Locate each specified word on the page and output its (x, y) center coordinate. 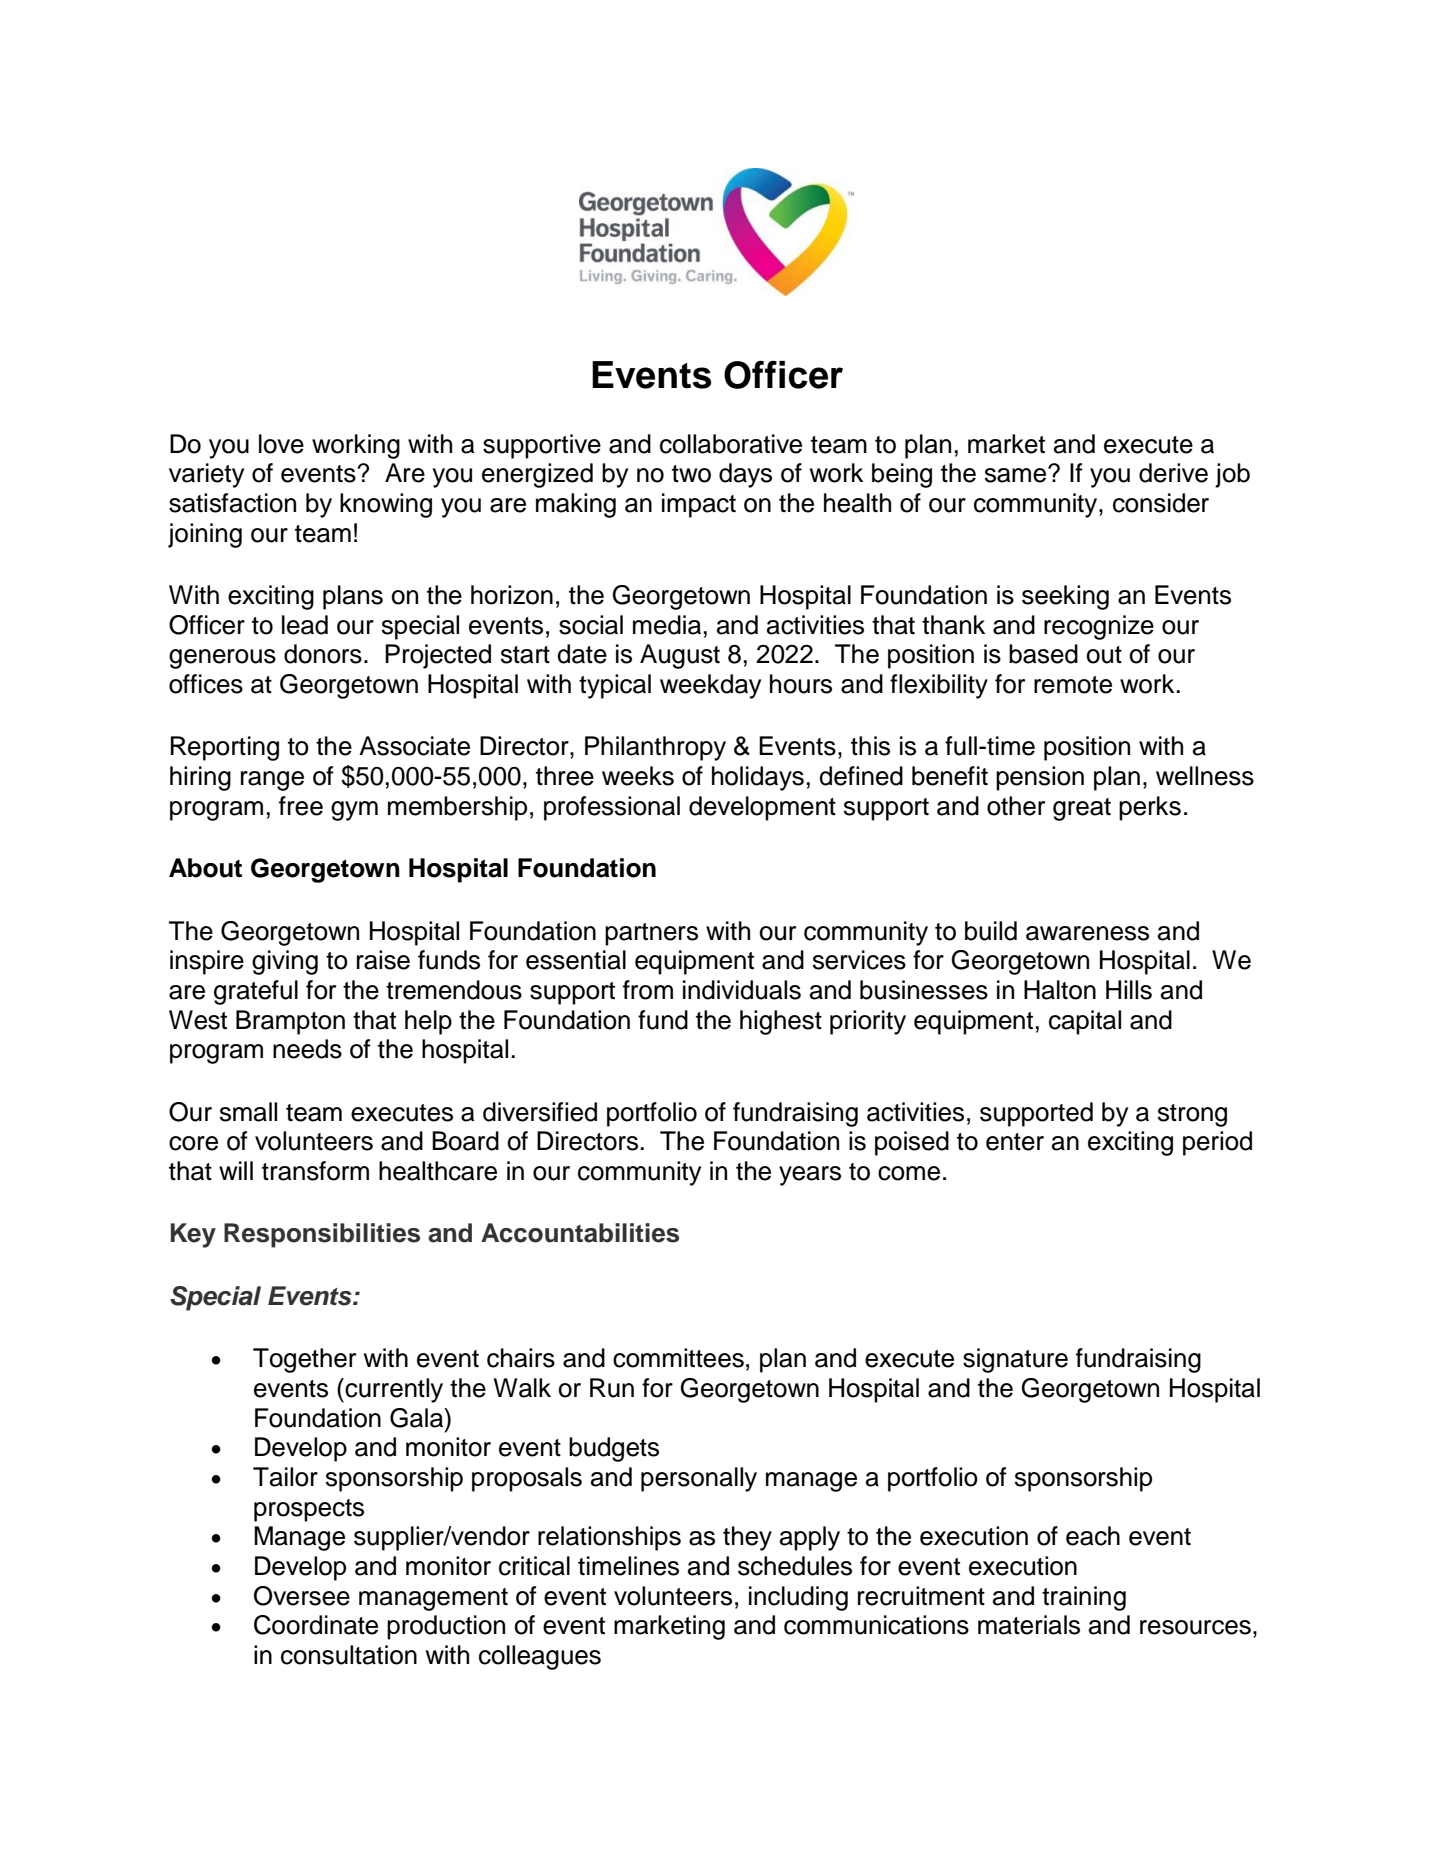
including (798, 1598)
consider (1161, 503)
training (1084, 1598)
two (691, 474)
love (281, 444)
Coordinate (316, 1625)
